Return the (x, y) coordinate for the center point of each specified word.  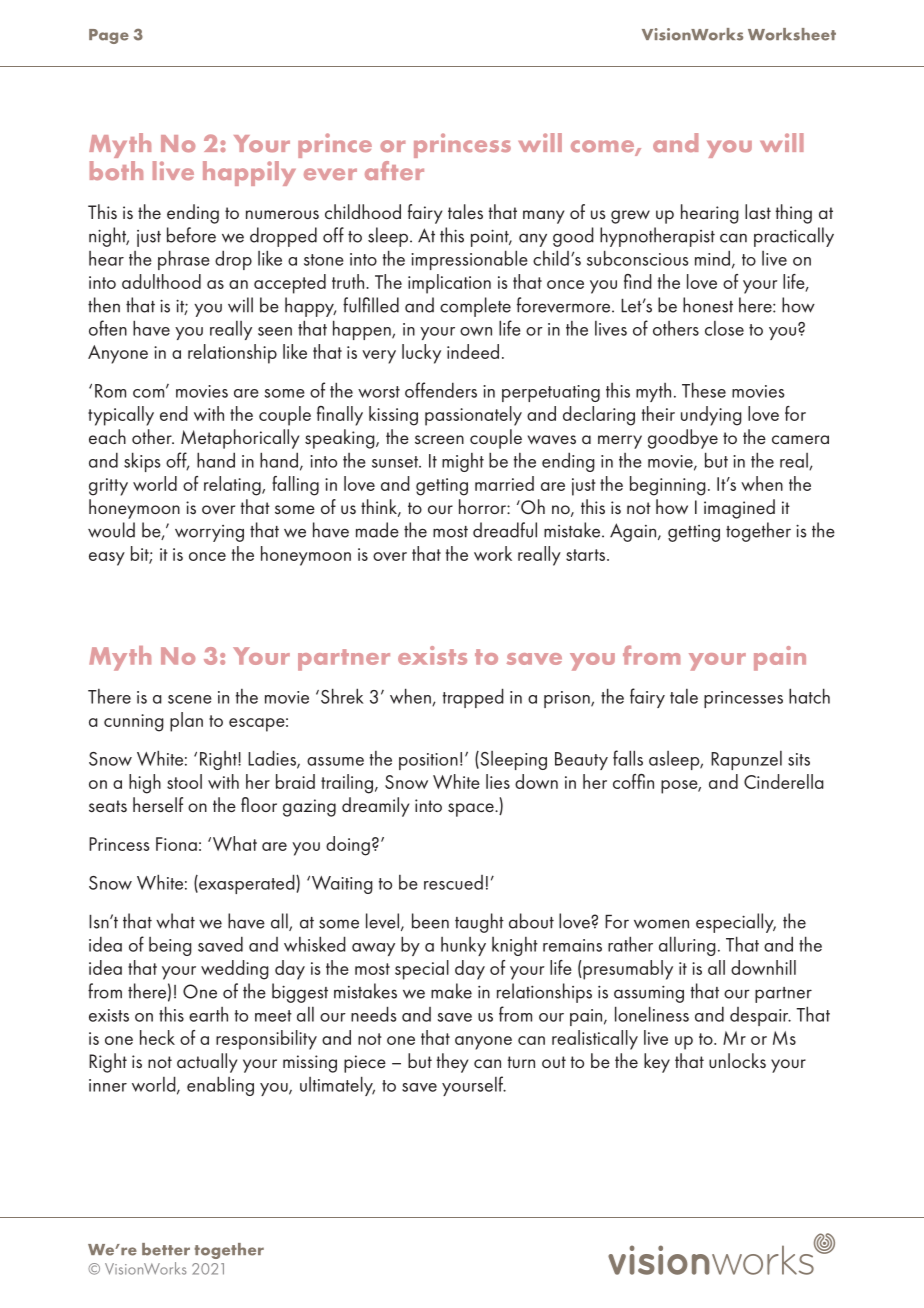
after (394, 170)
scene (190, 699)
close (724, 328)
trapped (473, 698)
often (108, 328)
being (170, 946)
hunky (463, 946)
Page (109, 36)
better (166, 1249)
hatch (809, 696)
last (758, 212)
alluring (687, 946)
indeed (473, 351)
